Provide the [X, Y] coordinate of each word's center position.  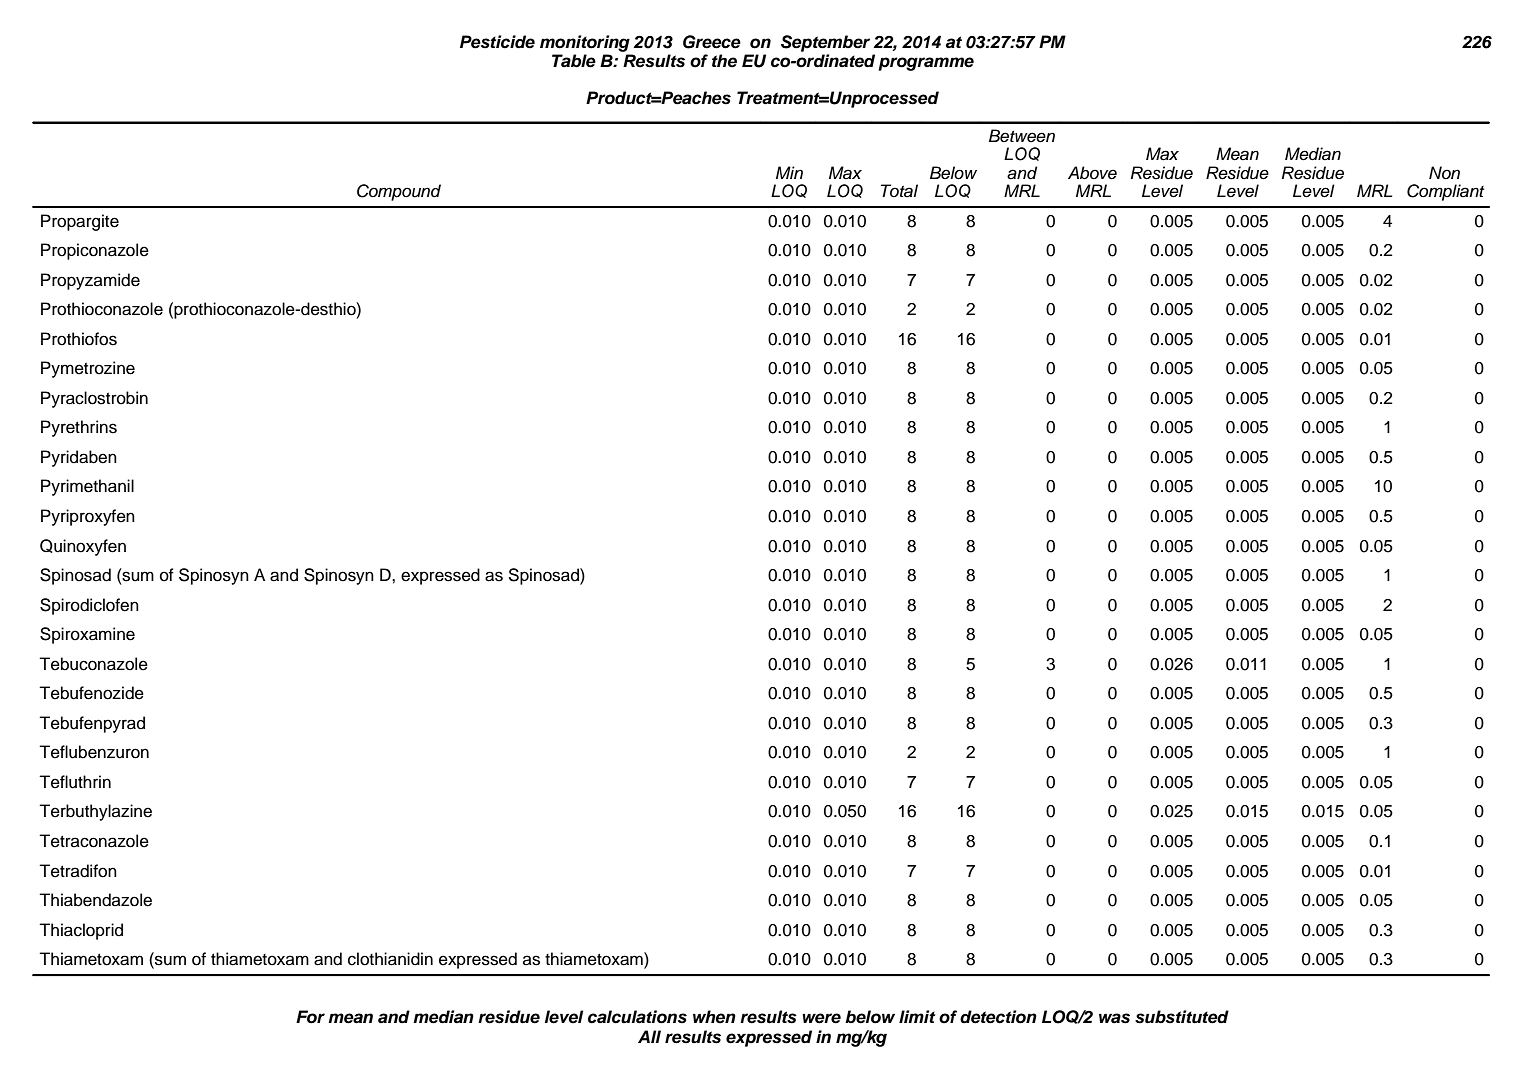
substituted [1182, 1017]
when [714, 1017]
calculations [637, 1017]
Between [1022, 136]
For [310, 1017]
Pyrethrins [79, 428]
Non [1444, 172]
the [724, 61]
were [821, 1018]
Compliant [1445, 192]
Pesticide [497, 42]
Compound [399, 192]
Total [899, 191]
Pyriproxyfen [88, 517]
